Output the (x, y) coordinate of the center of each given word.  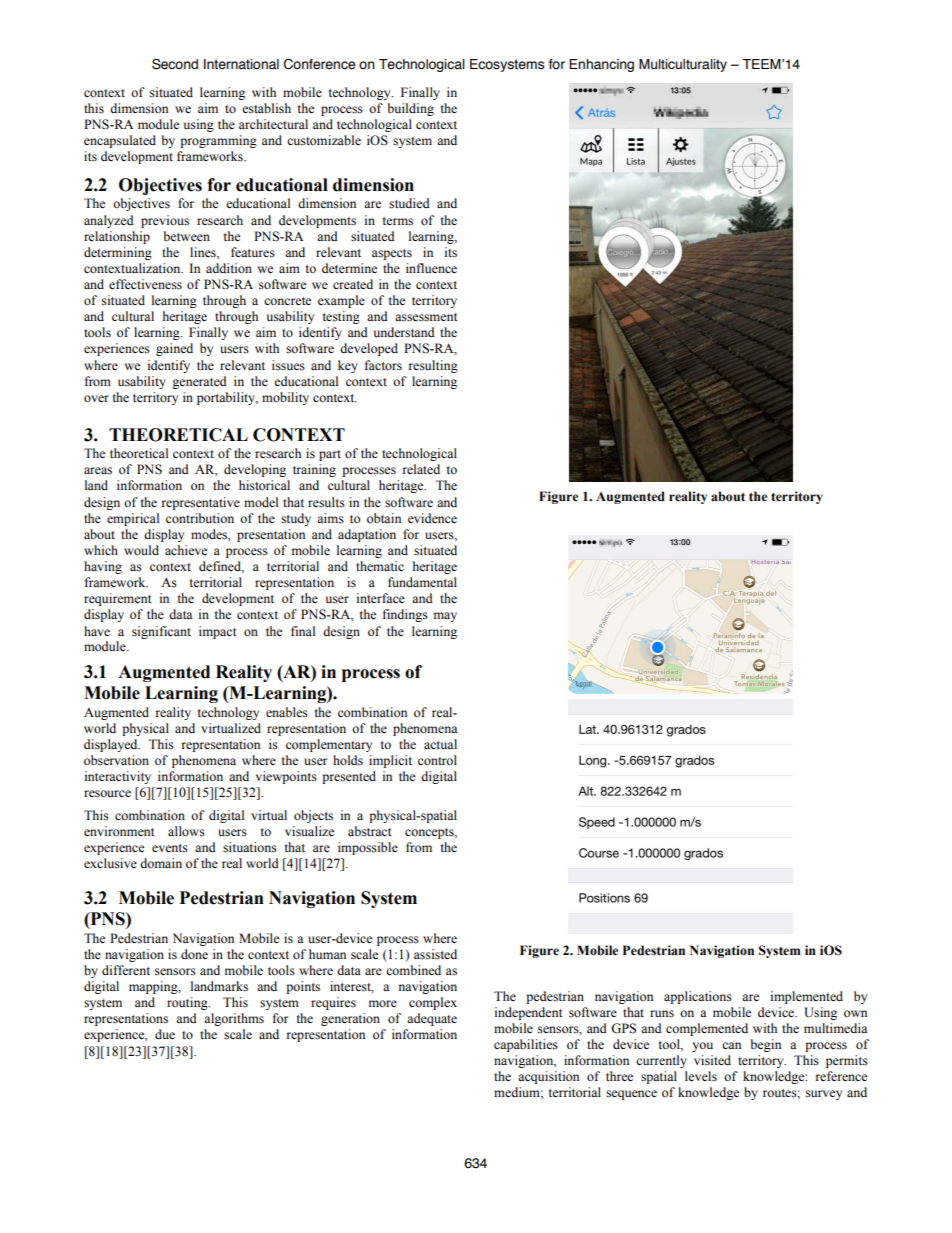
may (445, 617)
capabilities (526, 1045)
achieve (186, 550)
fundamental (422, 582)
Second (175, 64)
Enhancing (601, 65)
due (165, 1034)
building (411, 109)
